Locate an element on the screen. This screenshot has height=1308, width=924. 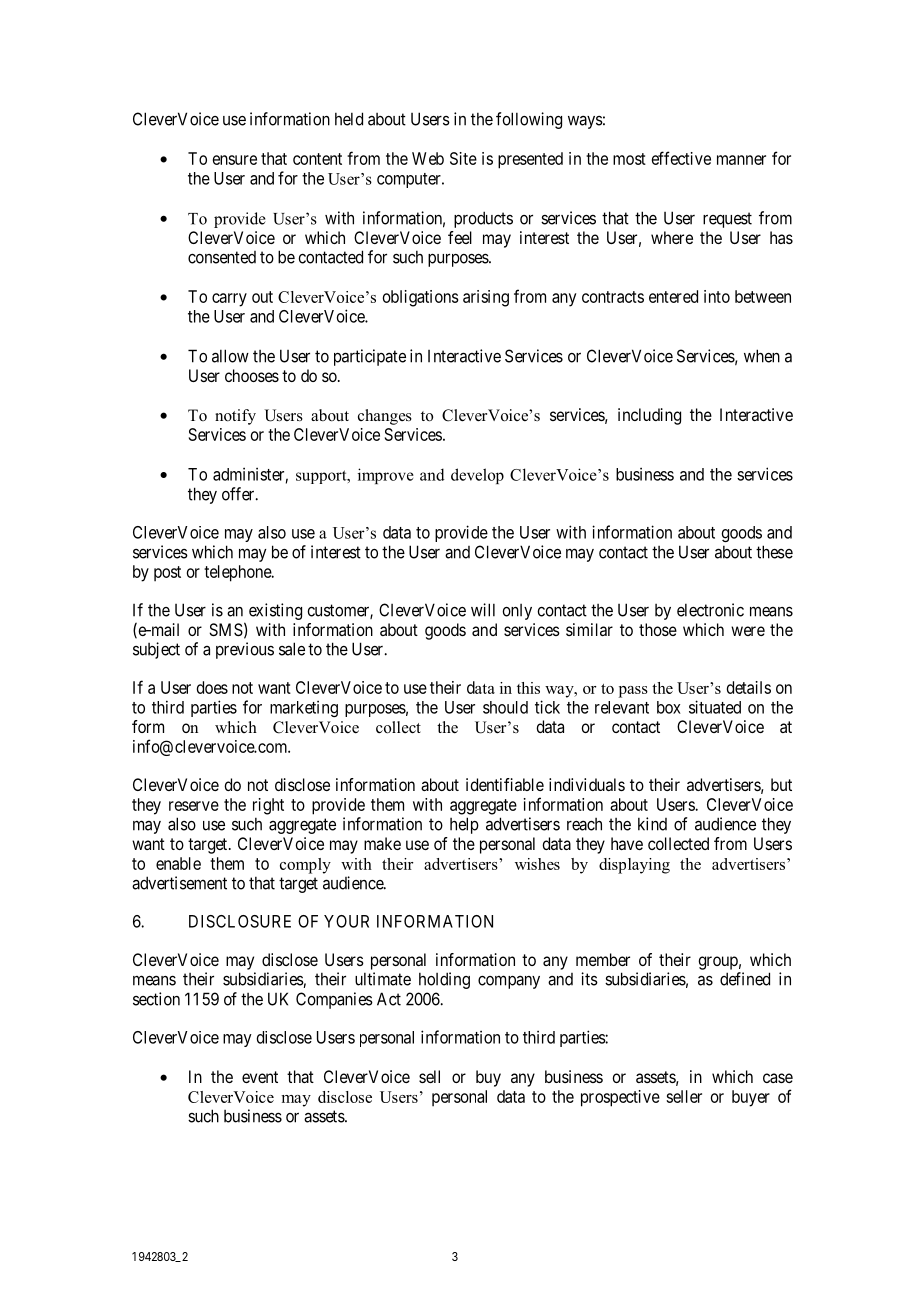
ensure is located at coordinates (235, 160).
